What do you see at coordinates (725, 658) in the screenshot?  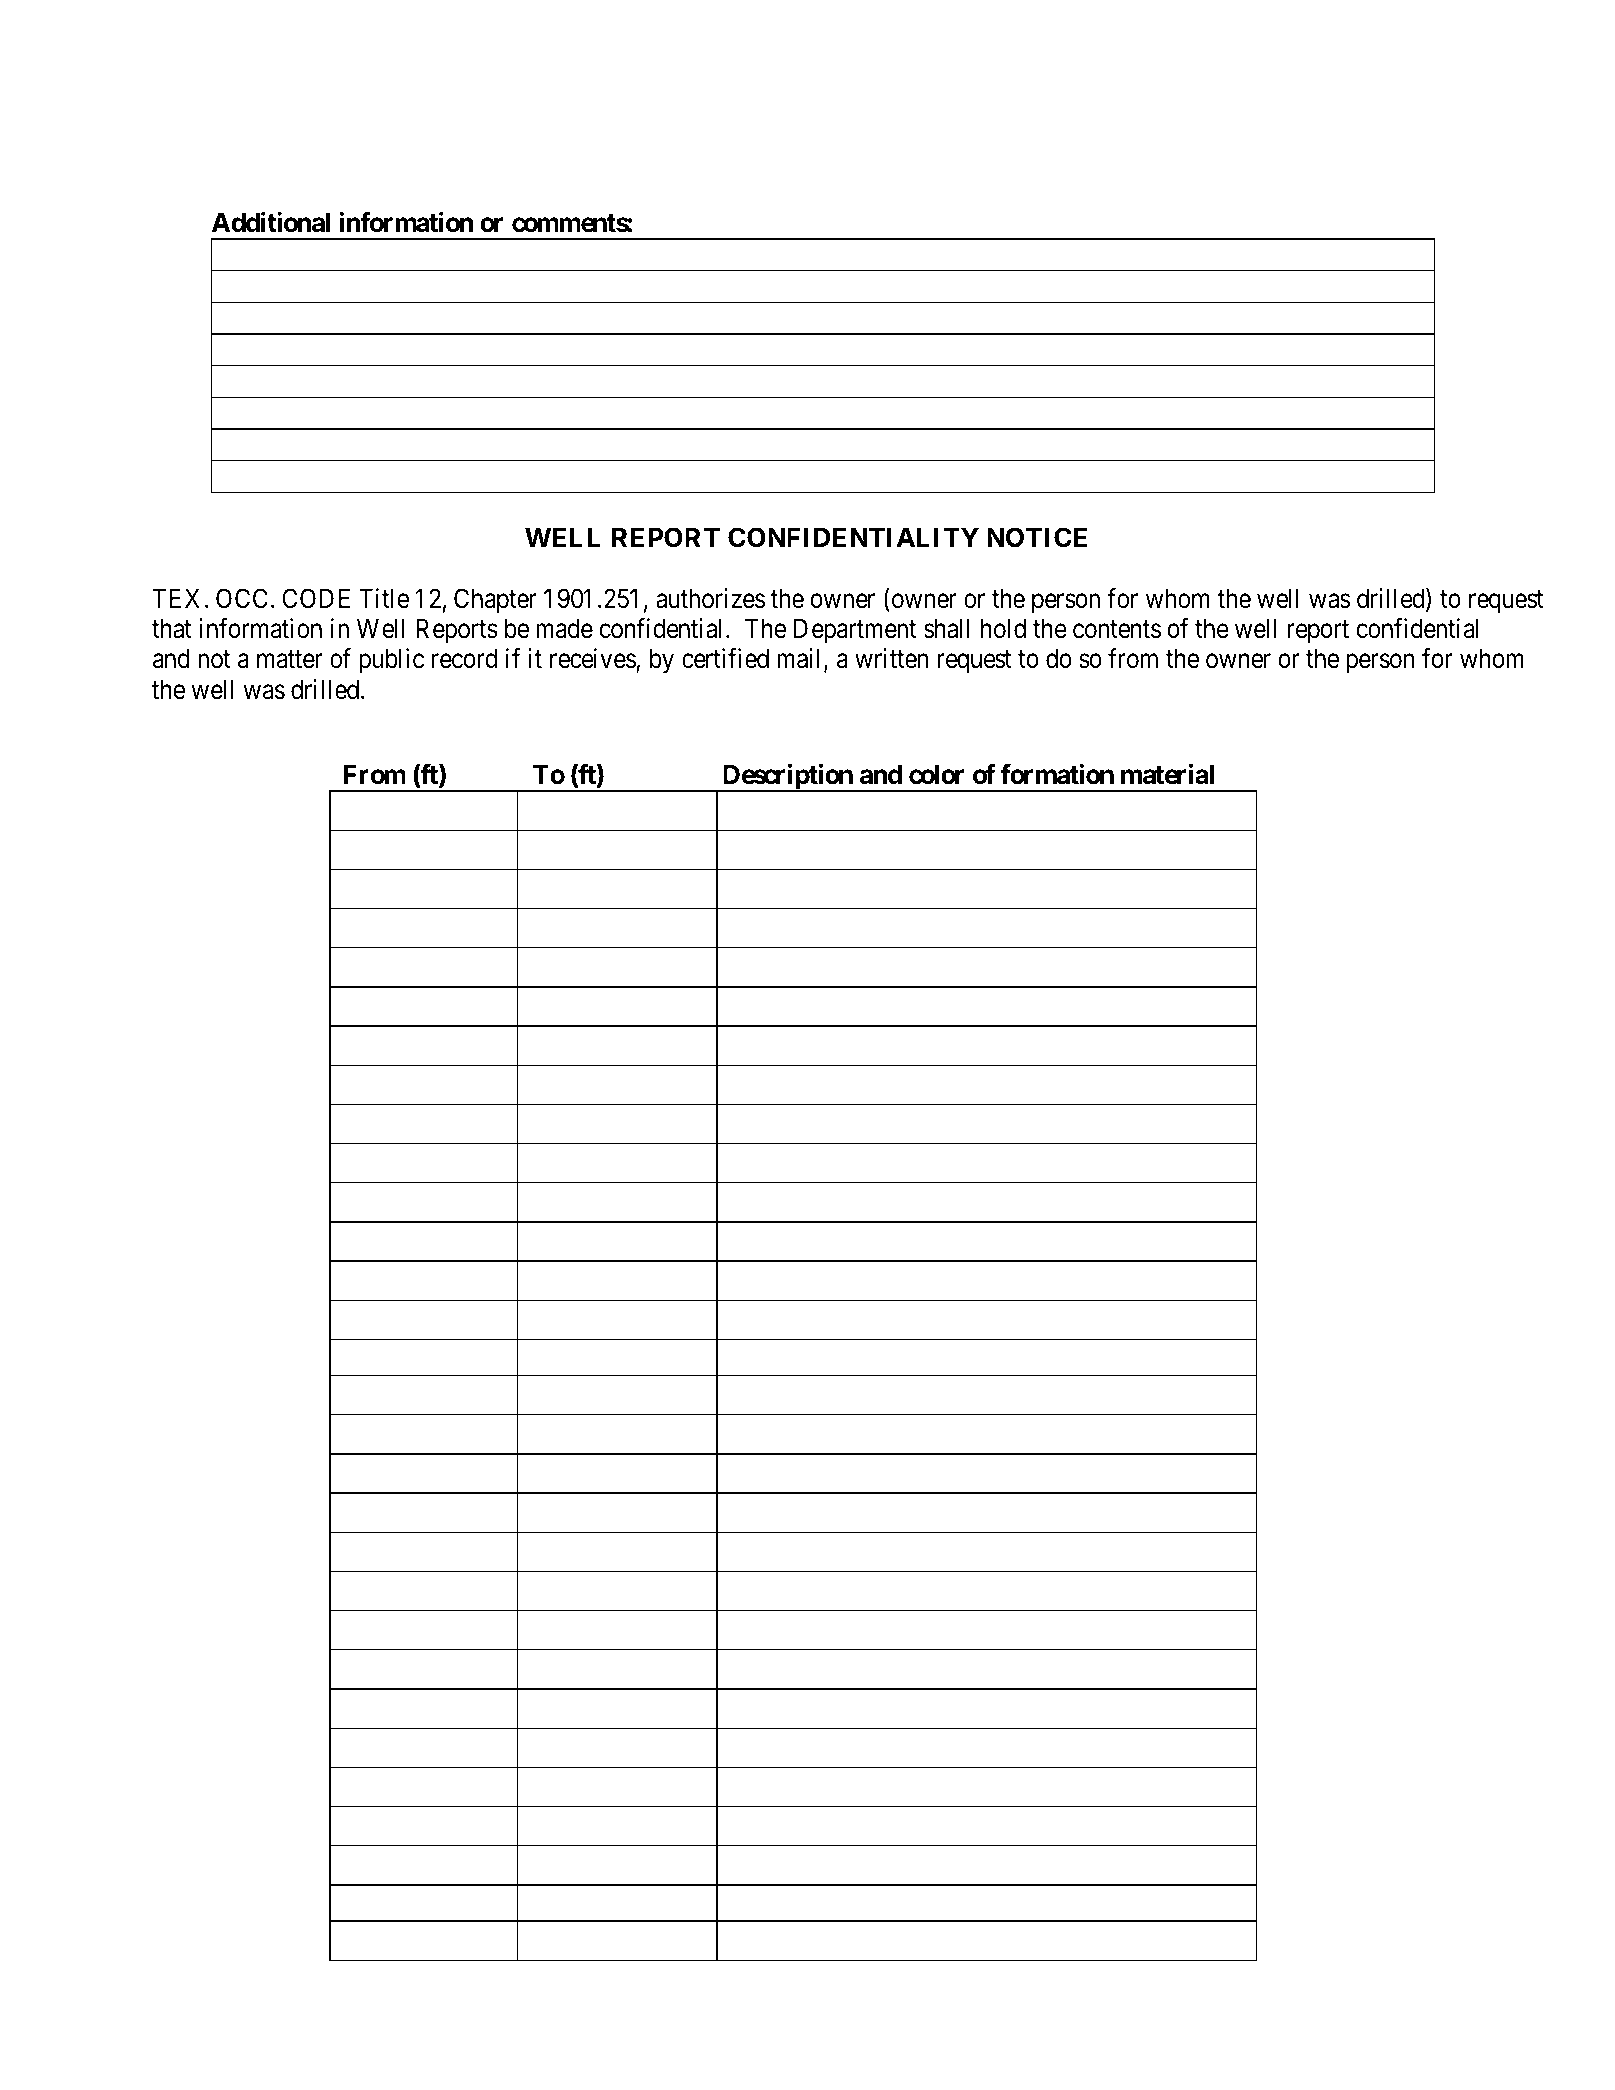 I see `certified` at bounding box center [725, 658].
